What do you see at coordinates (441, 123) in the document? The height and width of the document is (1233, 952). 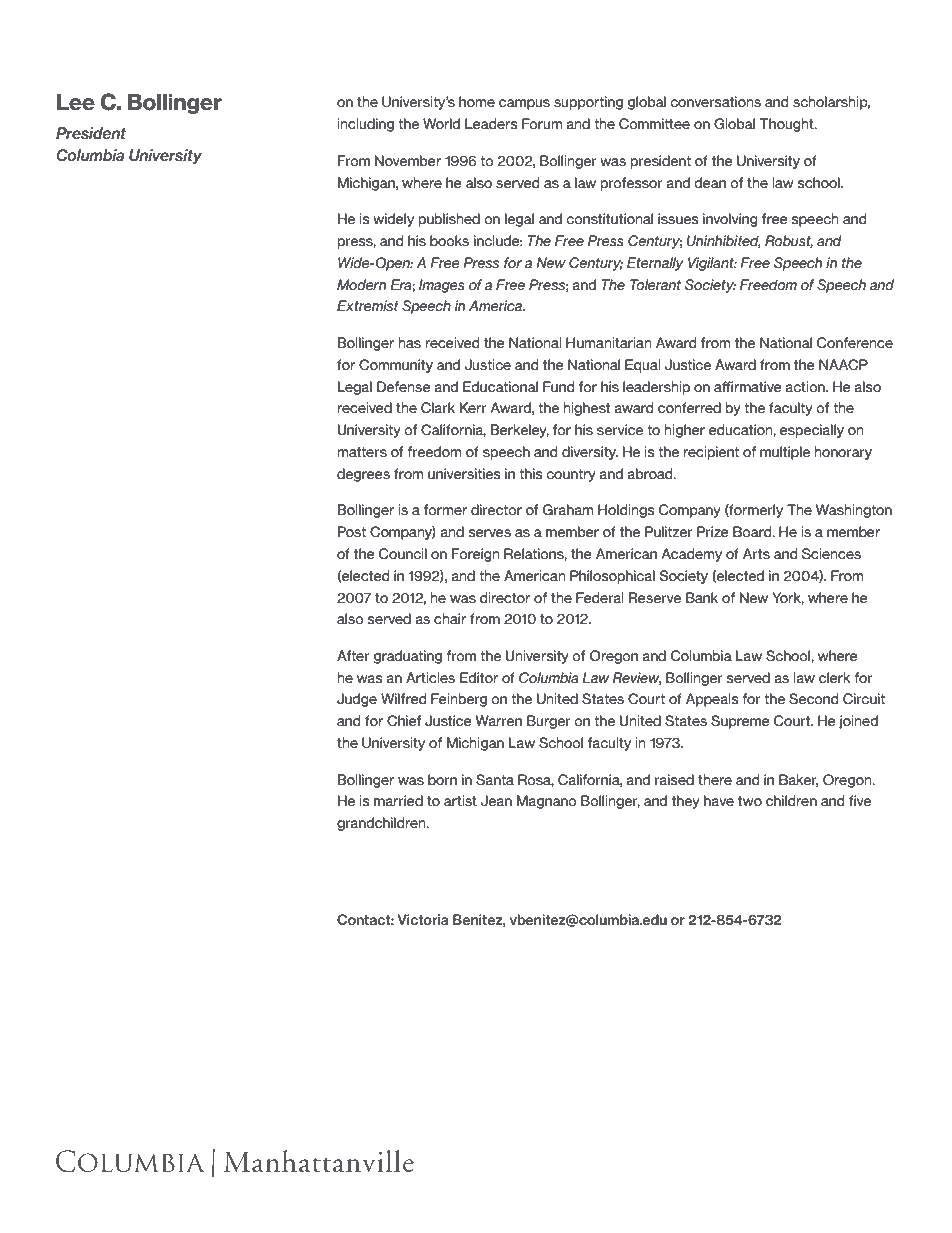 I see `World` at bounding box center [441, 123].
